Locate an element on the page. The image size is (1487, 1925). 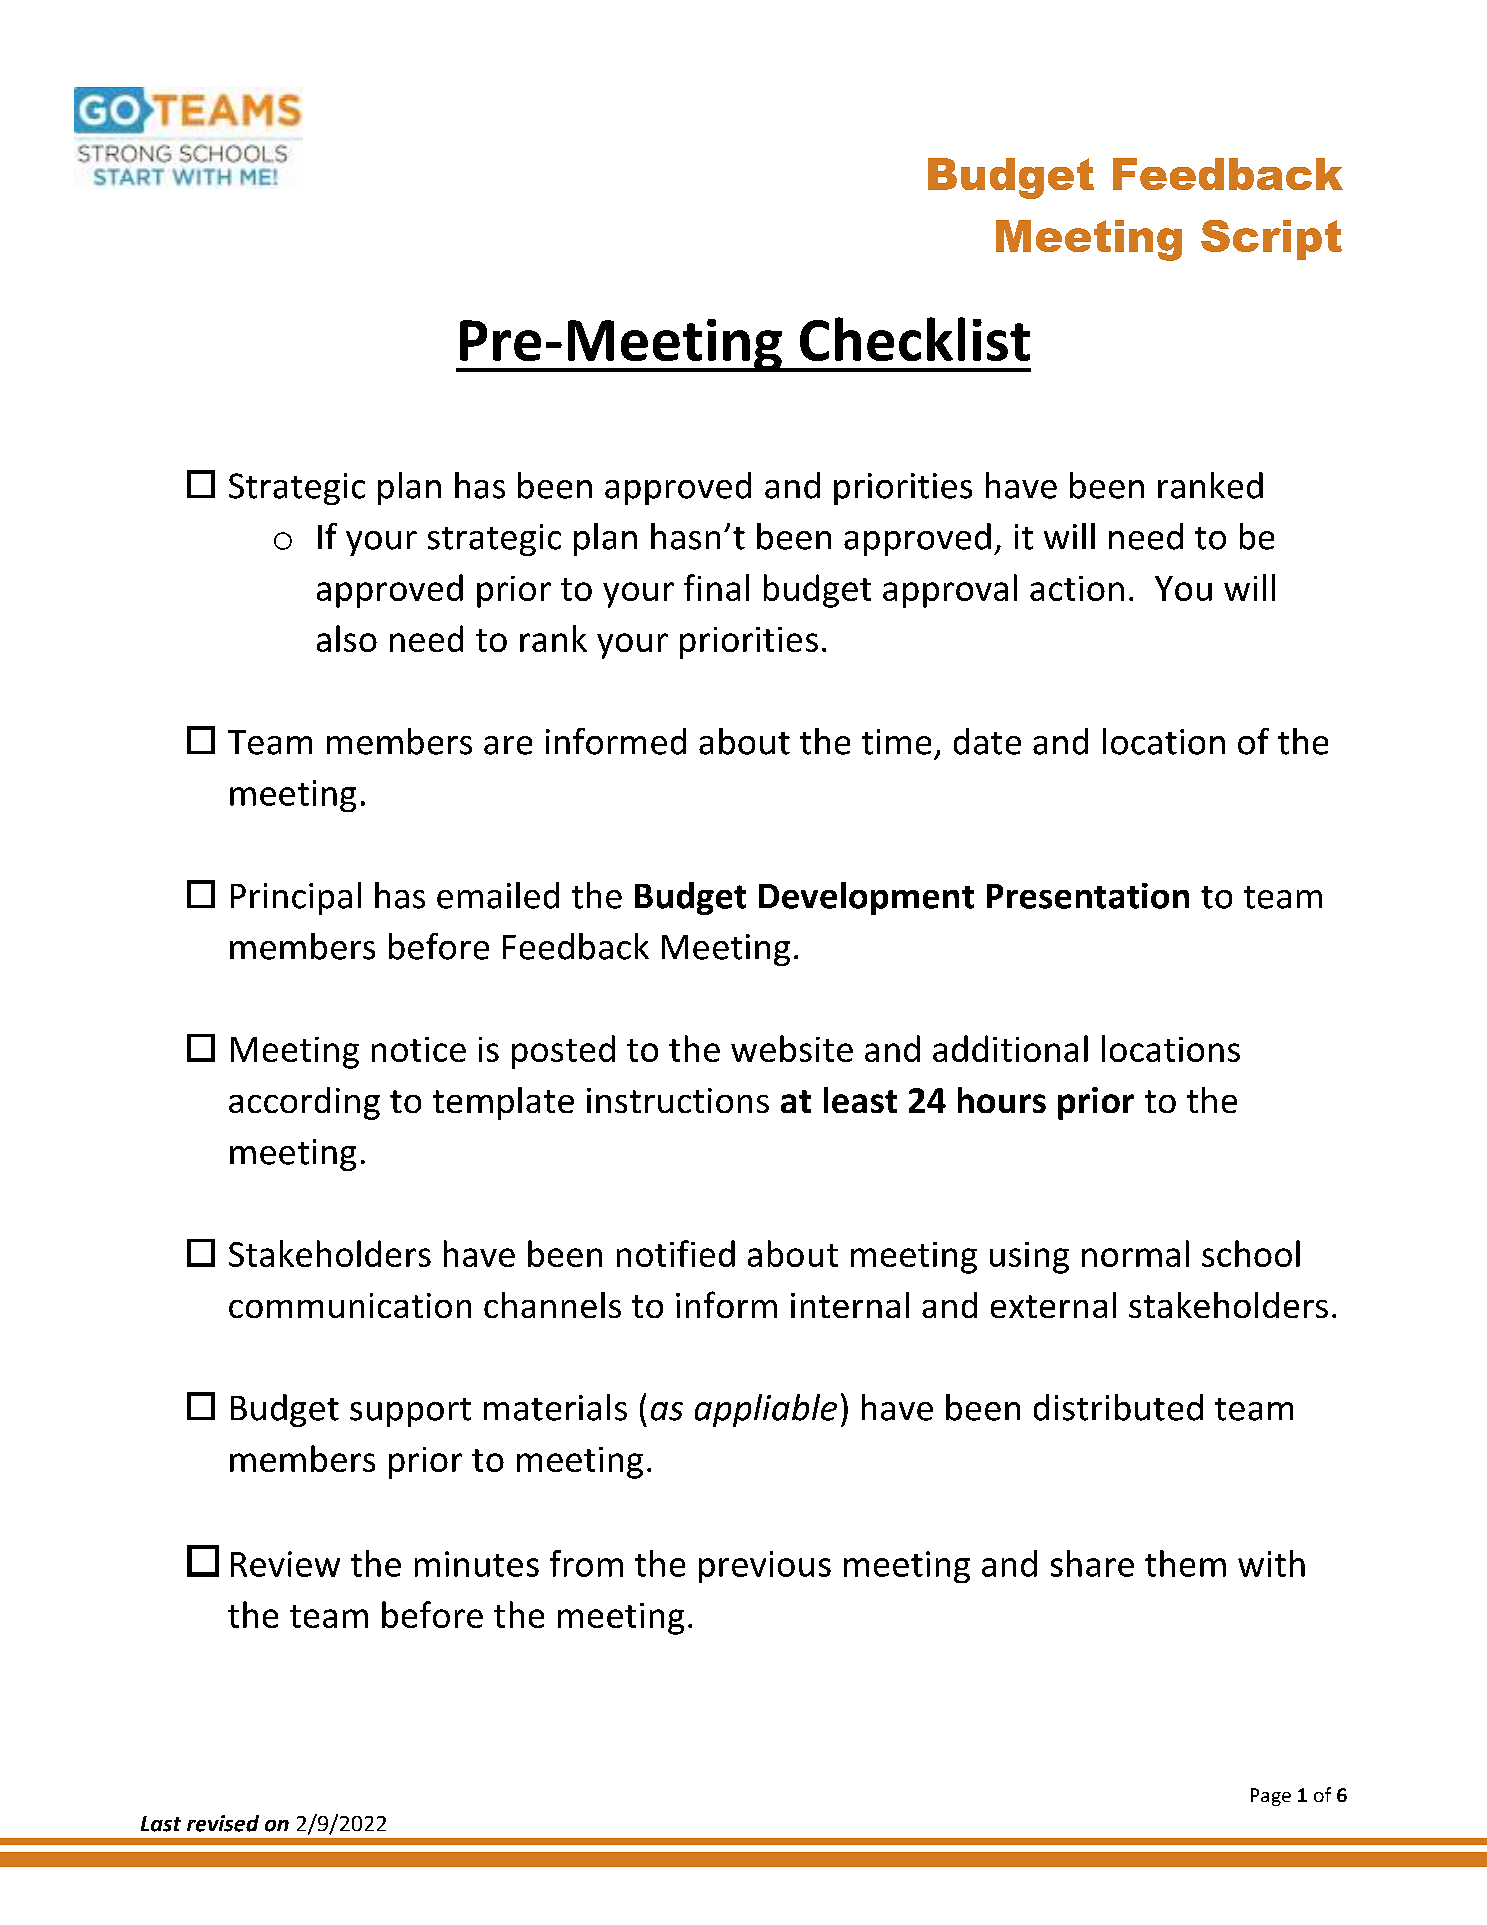
revised is located at coordinates (223, 1823).
